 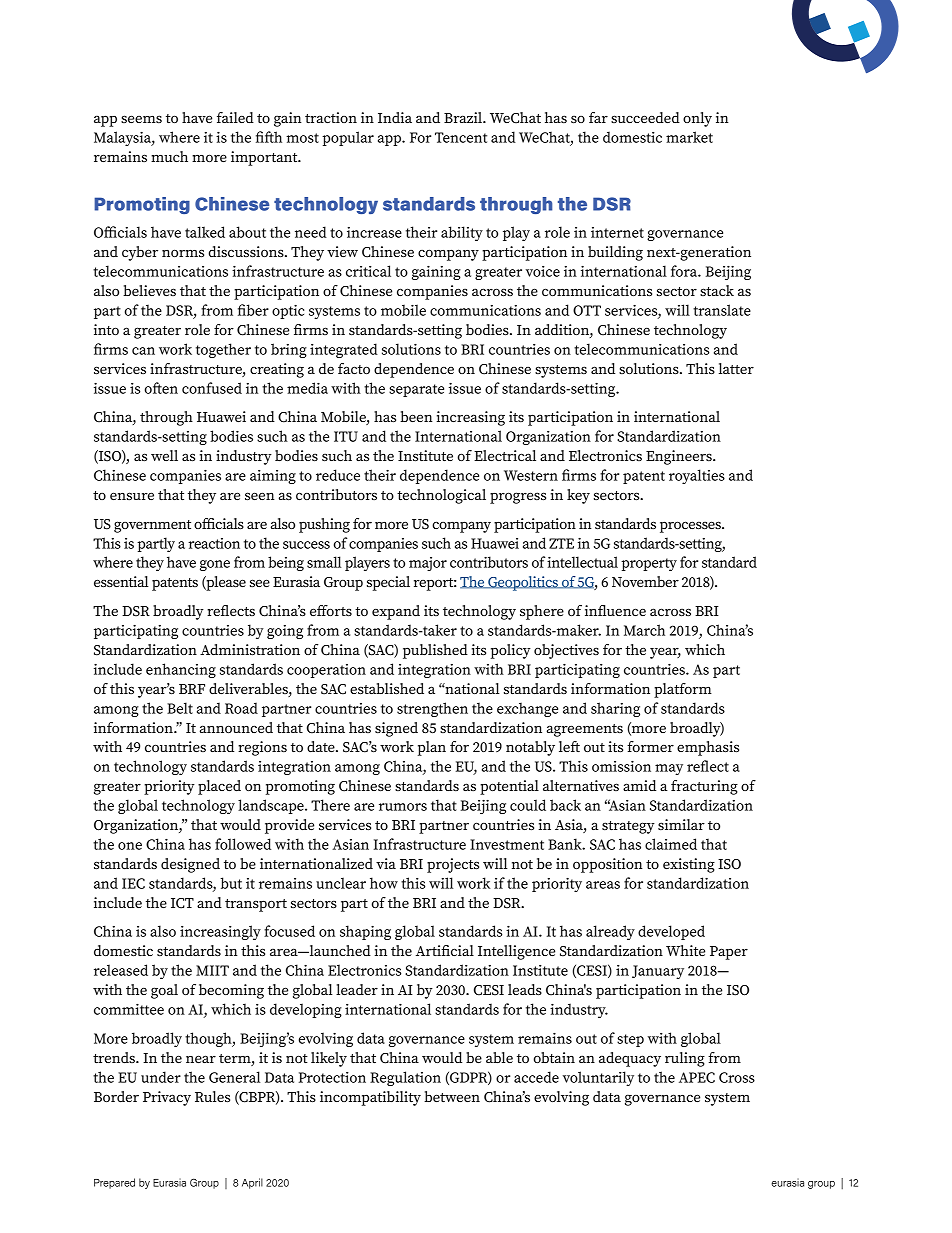 What do you see at coordinates (452, 1096) in the screenshot?
I see `between` at bounding box center [452, 1096].
